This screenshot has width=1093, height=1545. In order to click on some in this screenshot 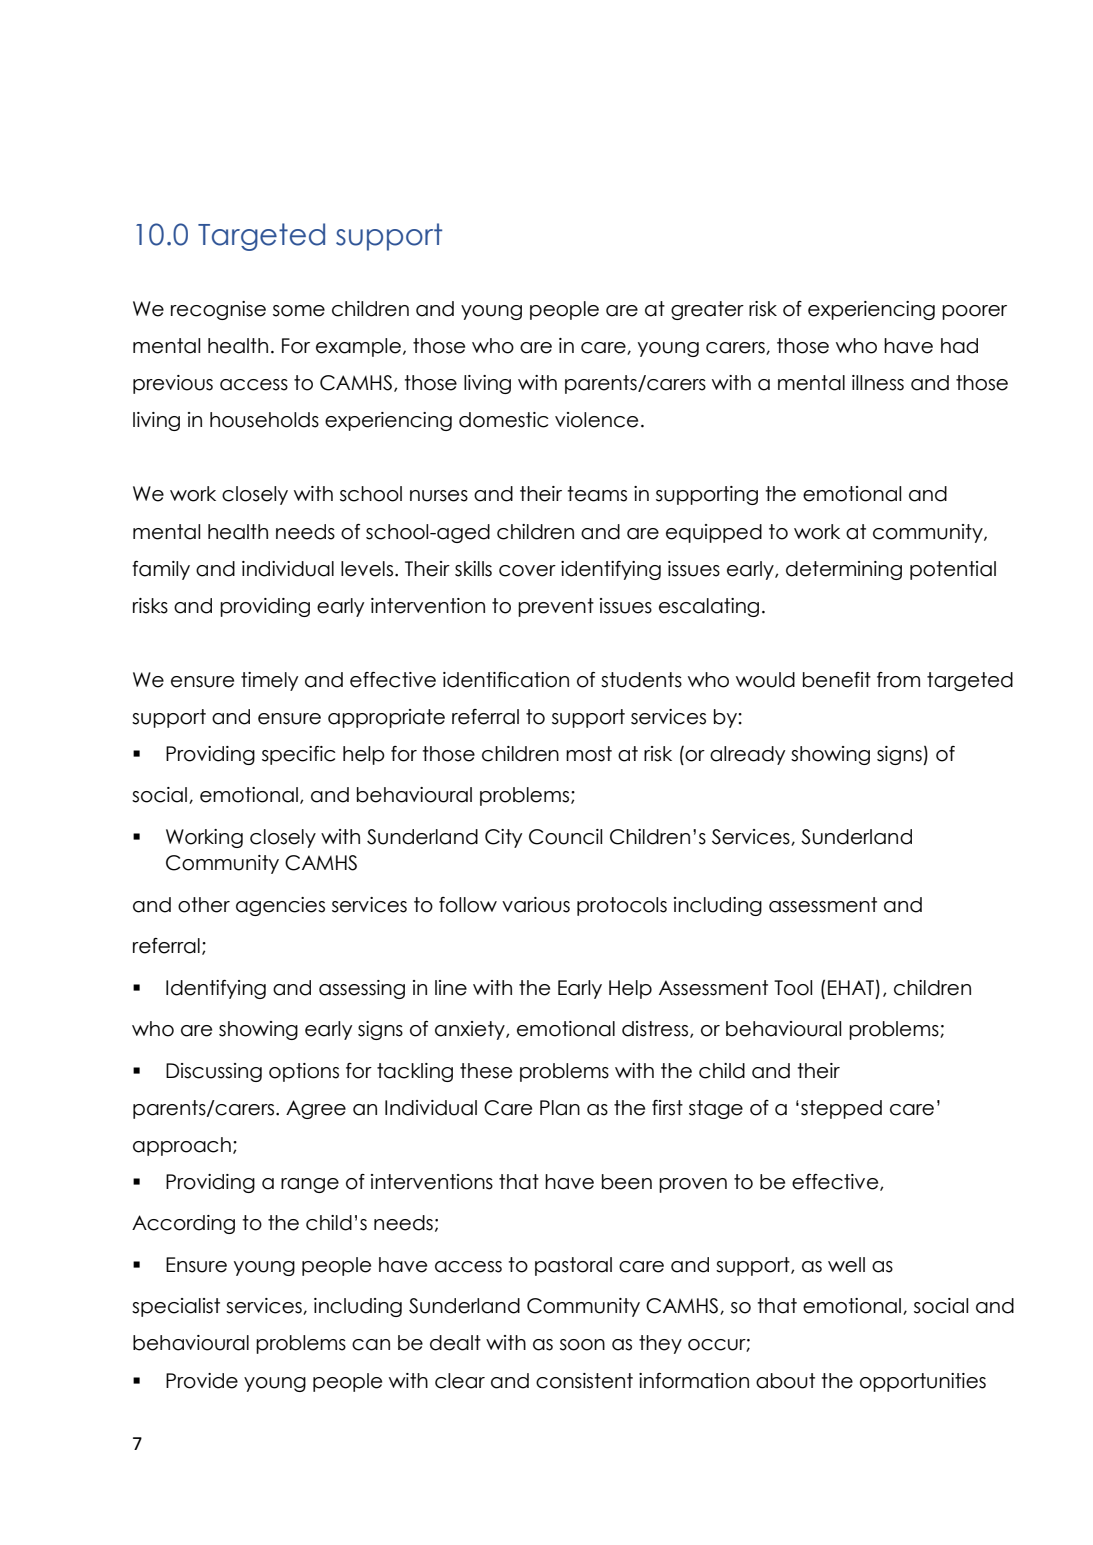, I will do `click(299, 311)`.
